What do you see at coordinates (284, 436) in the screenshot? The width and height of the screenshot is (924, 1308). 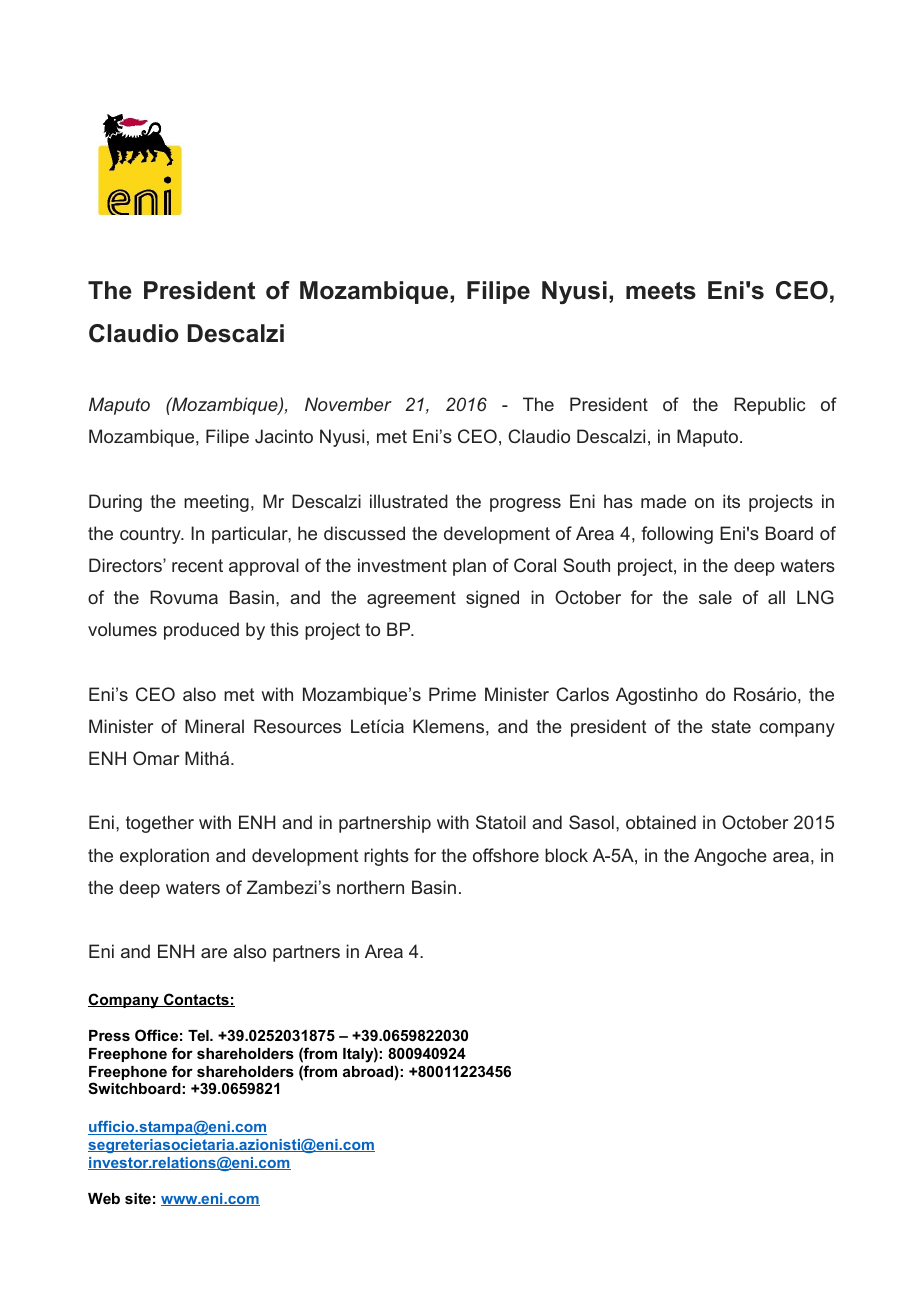 I see `Jacinto` at bounding box center [284, 436].
